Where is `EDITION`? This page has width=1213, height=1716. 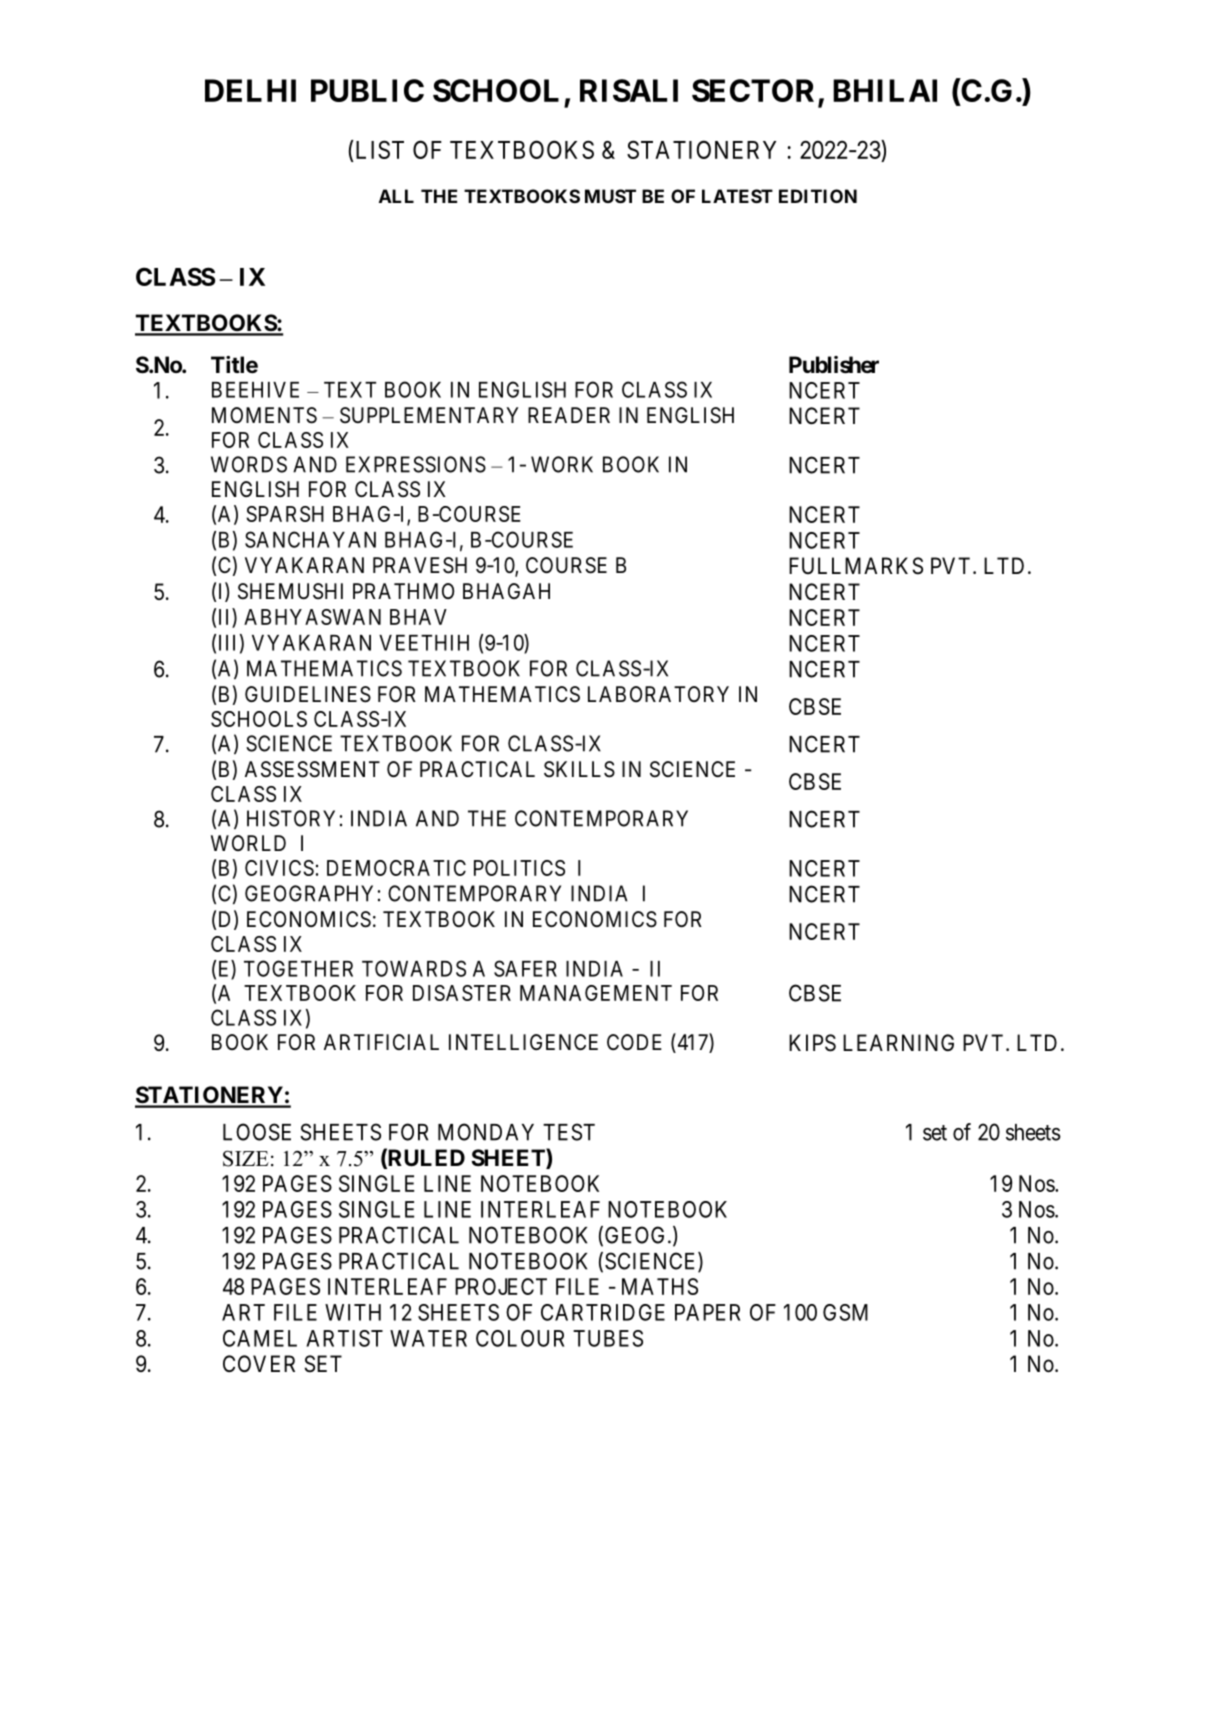
EDITION is located at coordinates (818, 196).
